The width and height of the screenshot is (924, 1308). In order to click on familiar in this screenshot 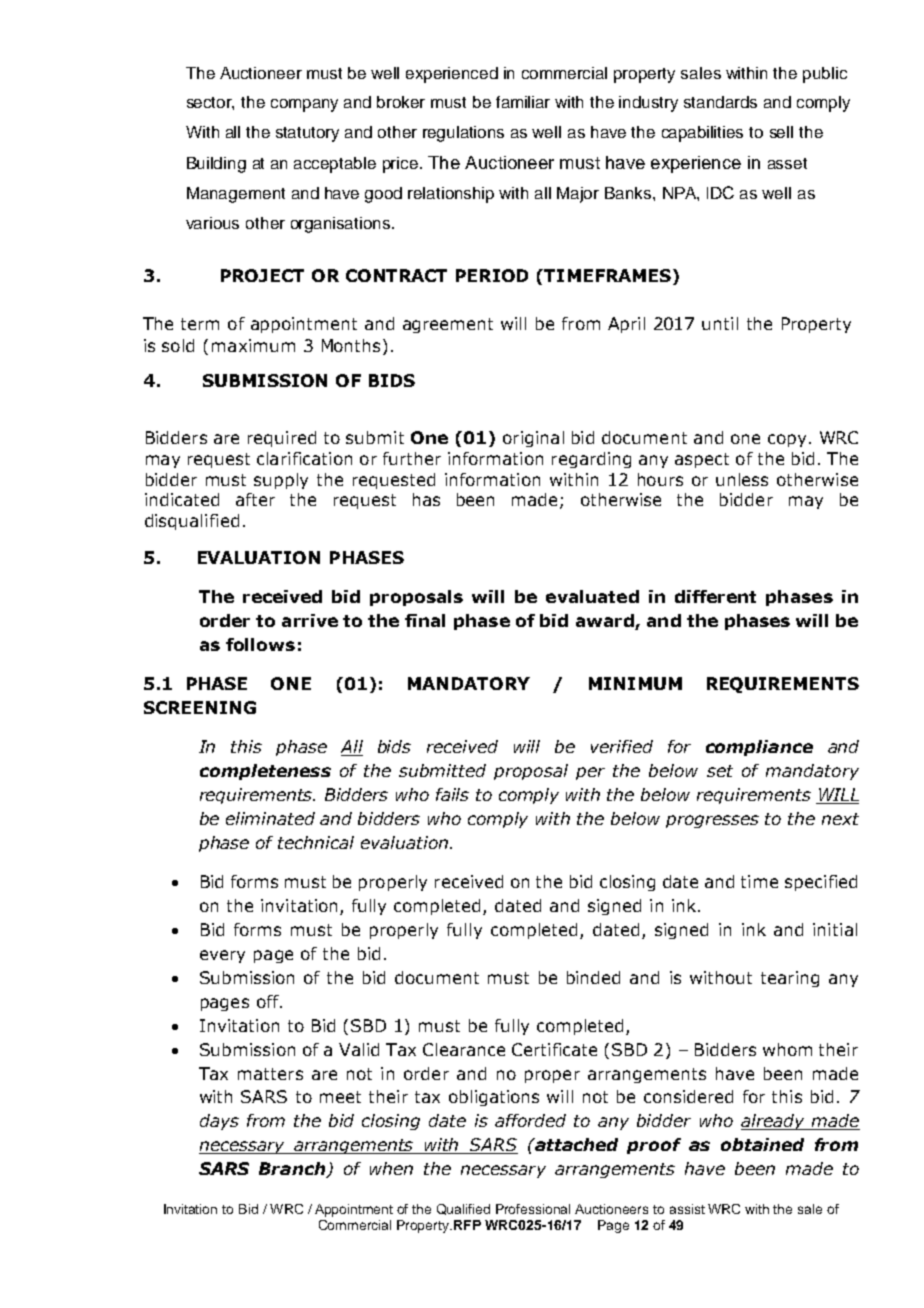, I will do `click(523, 102)`.
